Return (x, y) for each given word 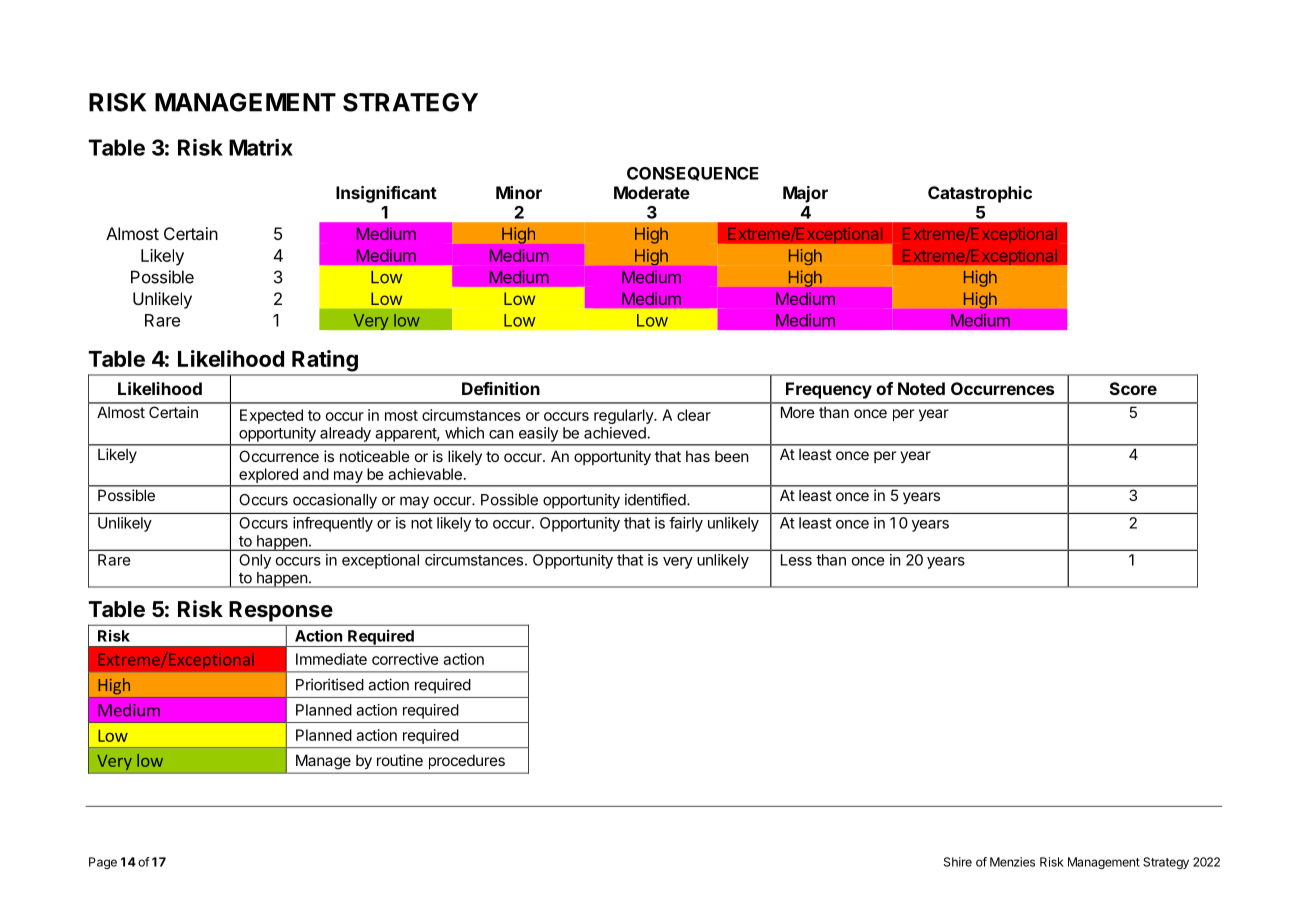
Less (796, 560)
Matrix (261, 147)
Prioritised (330, 684)
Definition (501, 388)
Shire (958, 862)
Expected (271, 416)
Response (281, 611)
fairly (686, 524)
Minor (519, 192)
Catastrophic (980, 194)
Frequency (829, 390)
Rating (325, 361)
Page (103, 863)
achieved (616, 433)
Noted (921, 388)
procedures (467, 762)
